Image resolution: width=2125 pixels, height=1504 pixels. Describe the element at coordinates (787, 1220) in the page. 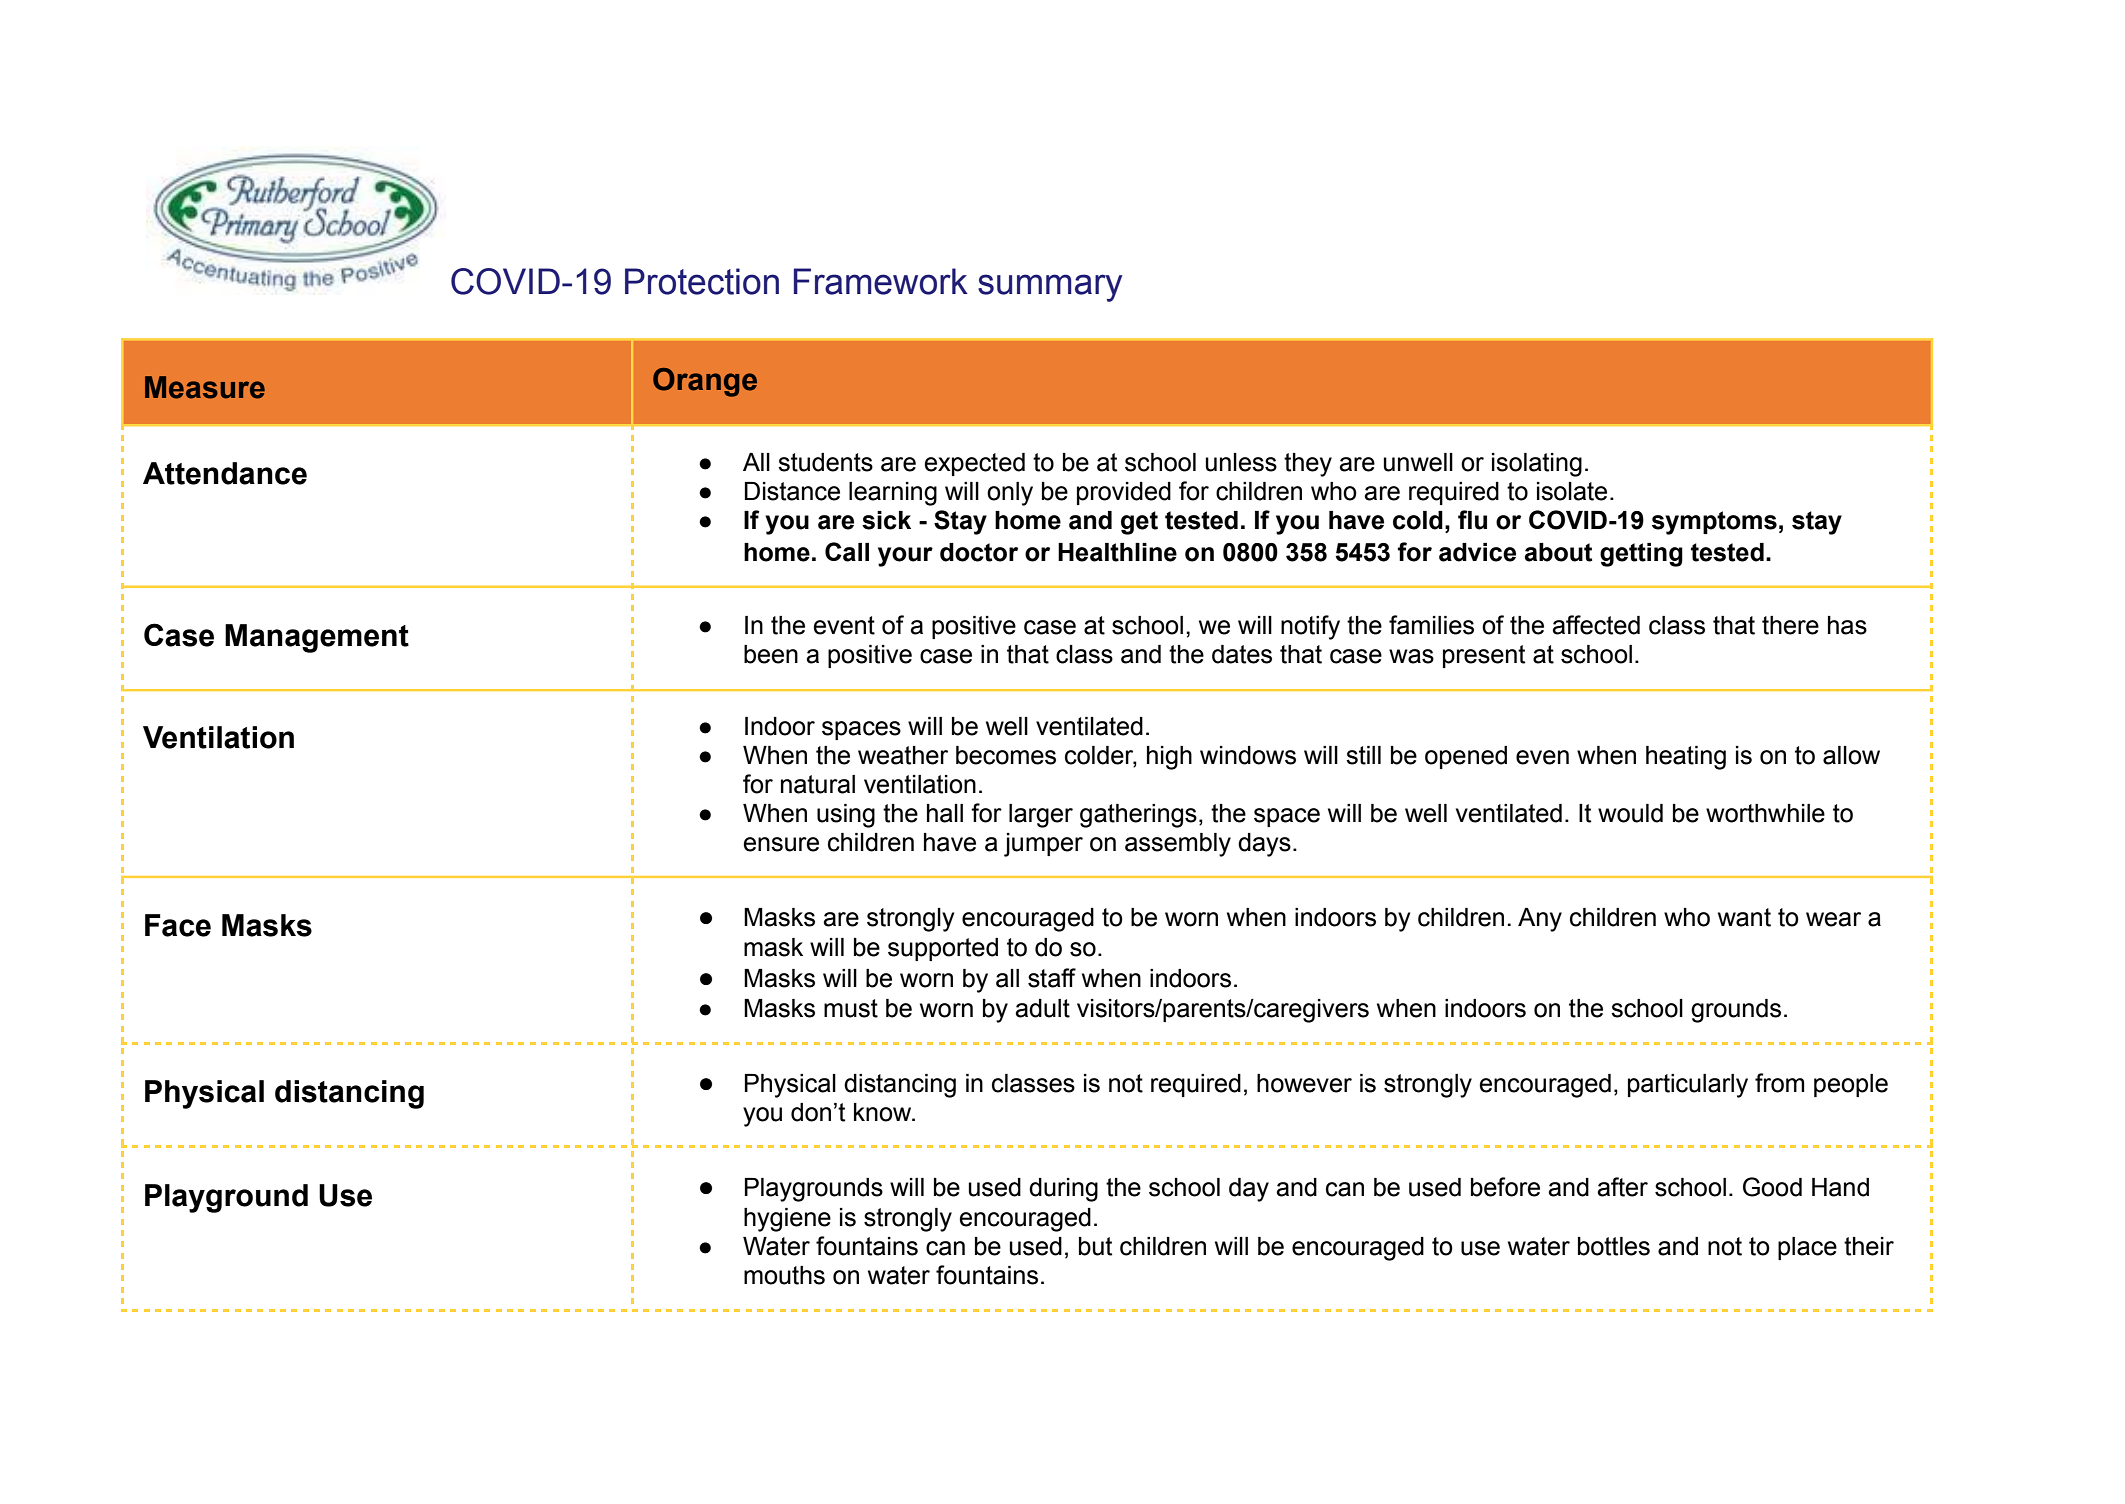

I see `hygiene` at that location.
